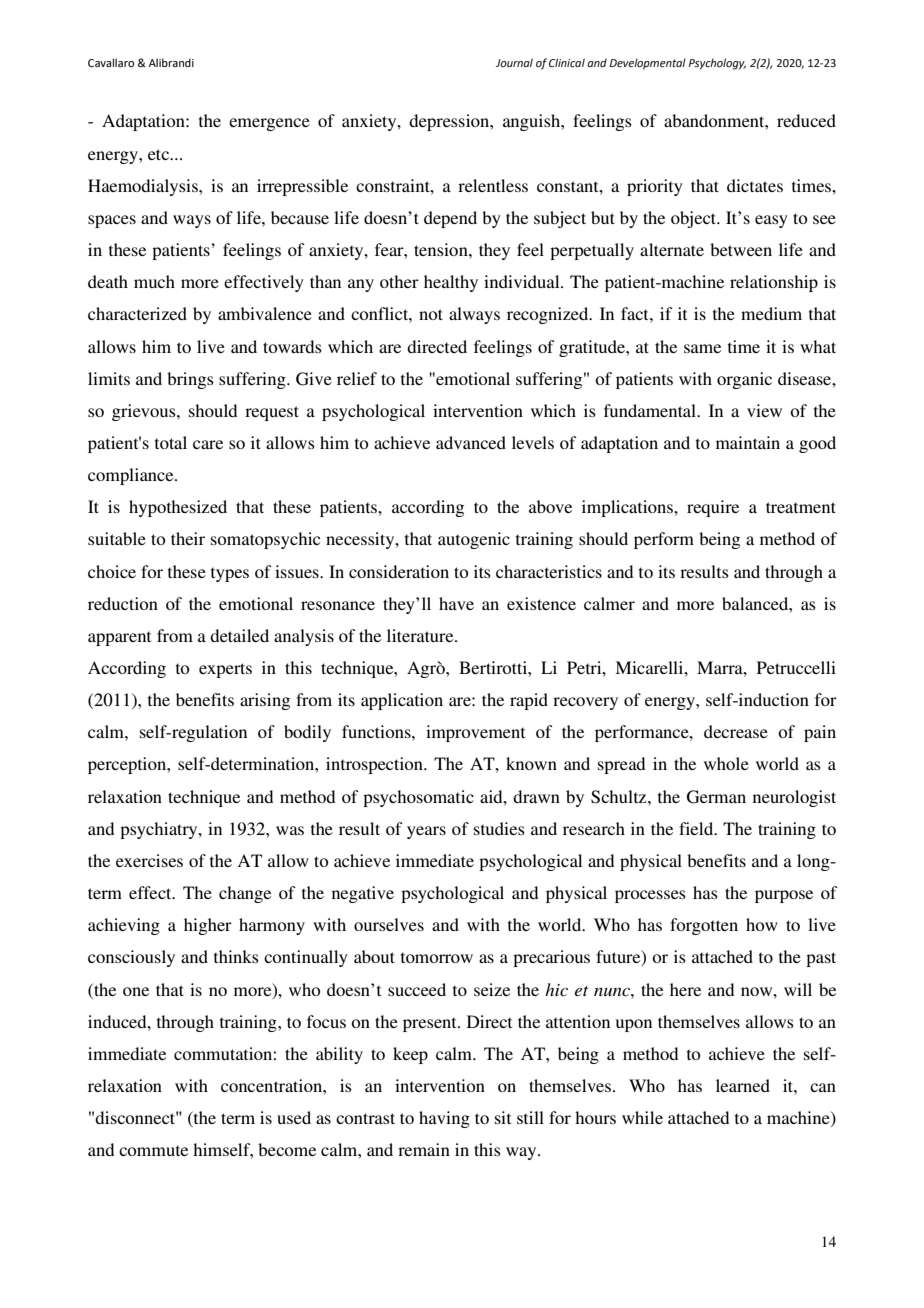  What do you see at coordinates (717, 64) in the document?
I see `Psychology` at bounding box center [717, 64].
